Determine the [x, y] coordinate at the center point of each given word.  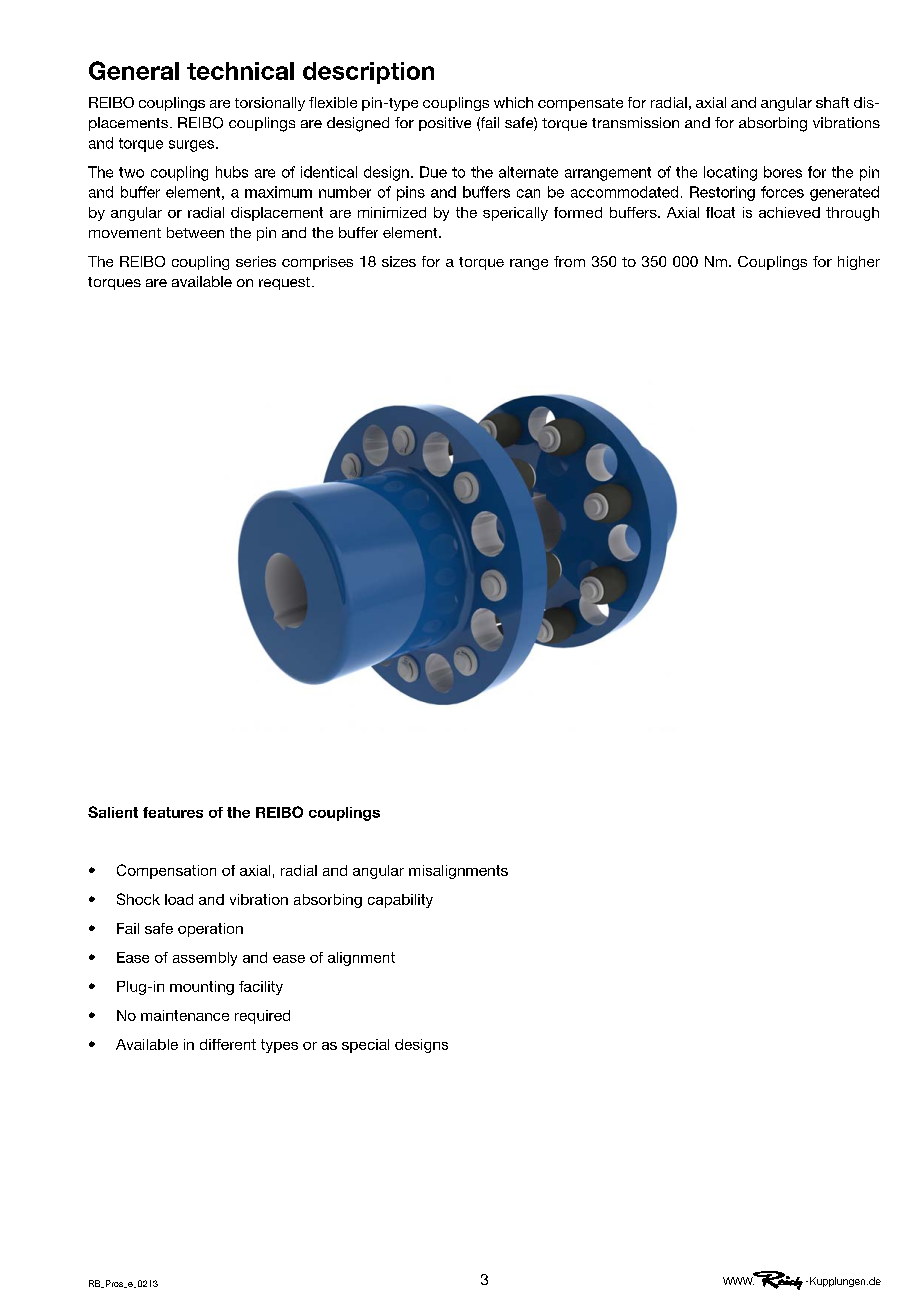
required [262, 1017]
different [228, 1044]
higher [859, 263]
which [513, 102]
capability [400, 901]
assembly [205, 959]
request [286, 283]
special [365, 1046]
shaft [832, 102]
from [569, 261]
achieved [789, 212]
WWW [739, 1280]
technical [240, 71]
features [173, 812]
